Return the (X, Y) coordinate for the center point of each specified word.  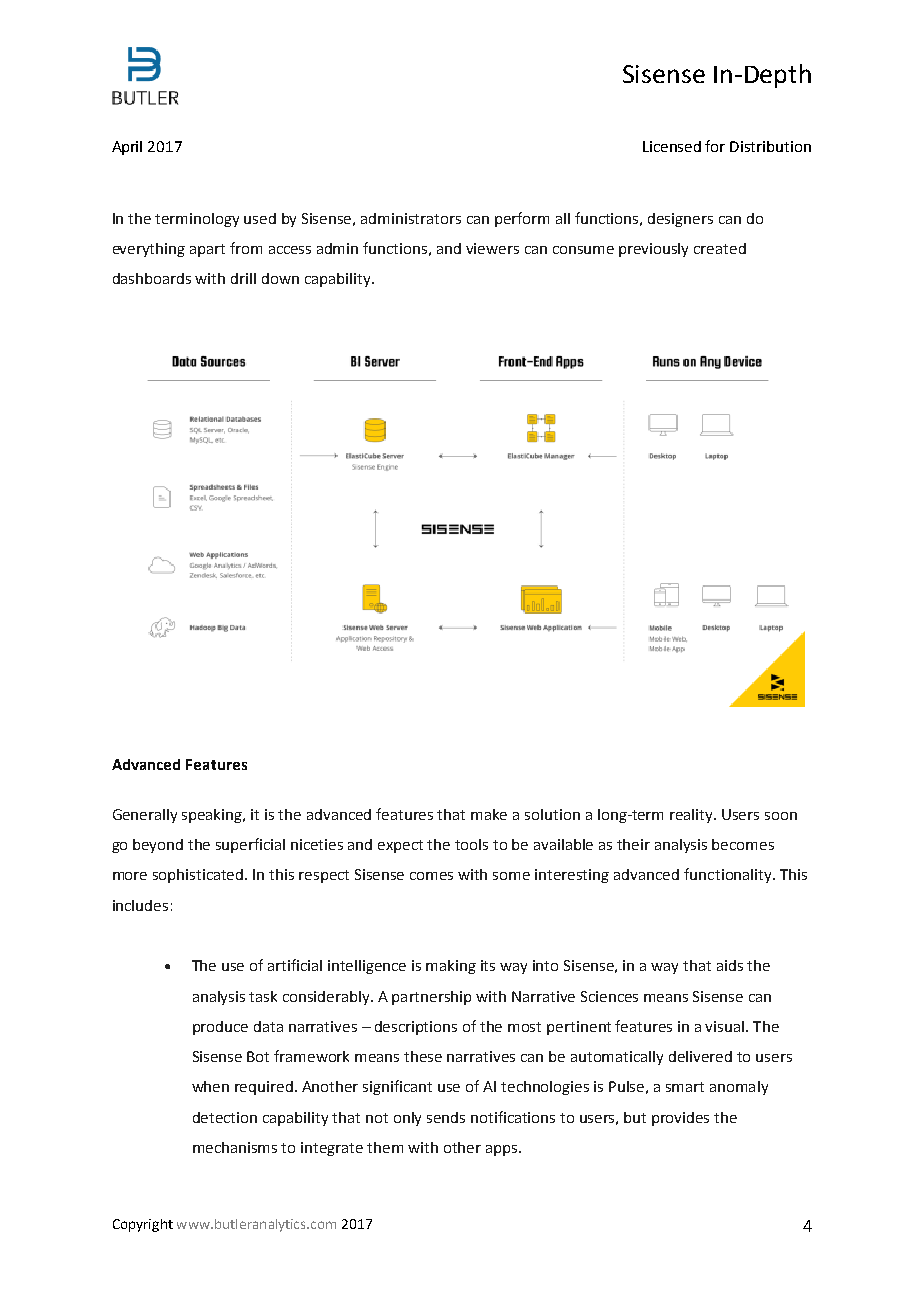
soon (781, 816)
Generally (145, 816)
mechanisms (235, 1147)
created (720, 248)
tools (471, 844)
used (260, 218)
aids (730, 965)
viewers (492, 248)
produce (220, 1028)
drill (243, 278)
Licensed (672, 146)
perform (522, 219)
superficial (250, 845)
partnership (431, 998)
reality (693, 816)
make (489, 814)
